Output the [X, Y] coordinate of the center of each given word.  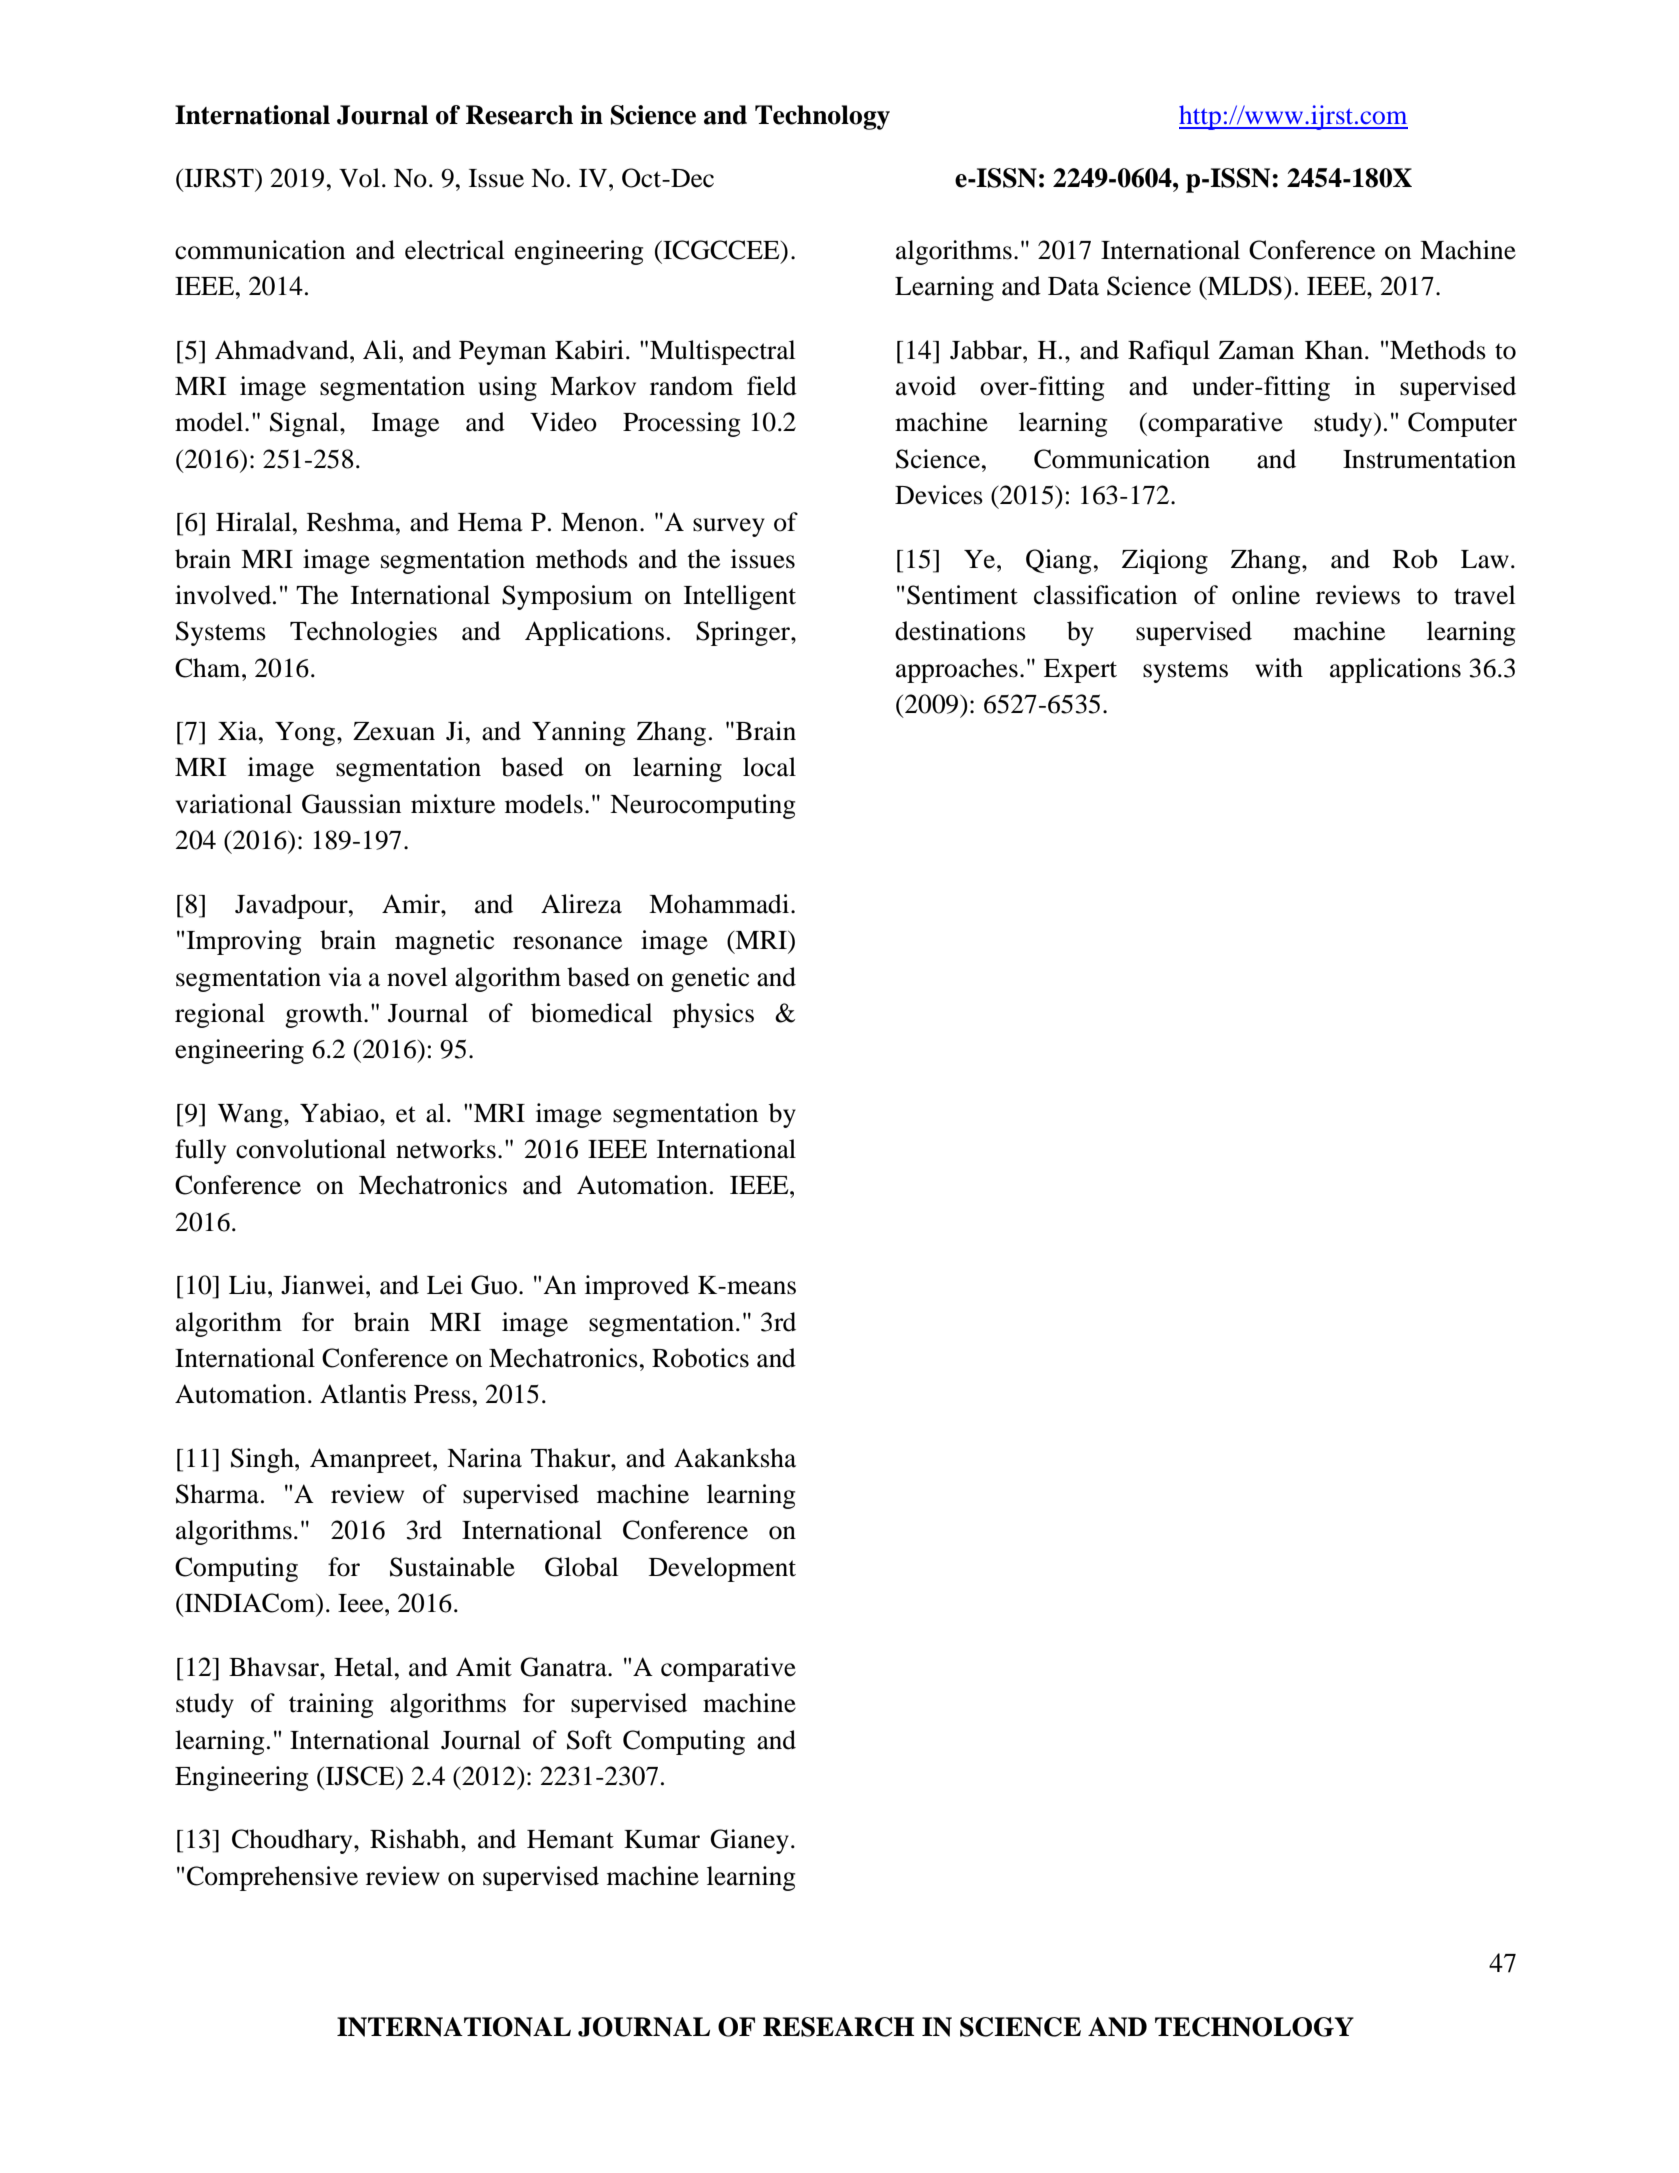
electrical [454, 250]
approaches [957, 670]
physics [713, 1015]
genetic [710, 979]
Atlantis [363, 1394]
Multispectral [722, 352]
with [1279, 668]
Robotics [700, 1358]
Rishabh [416, 1839]
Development [722, 1569]
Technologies [363, 633]
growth [325, 1015]
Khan [1334, 350]
